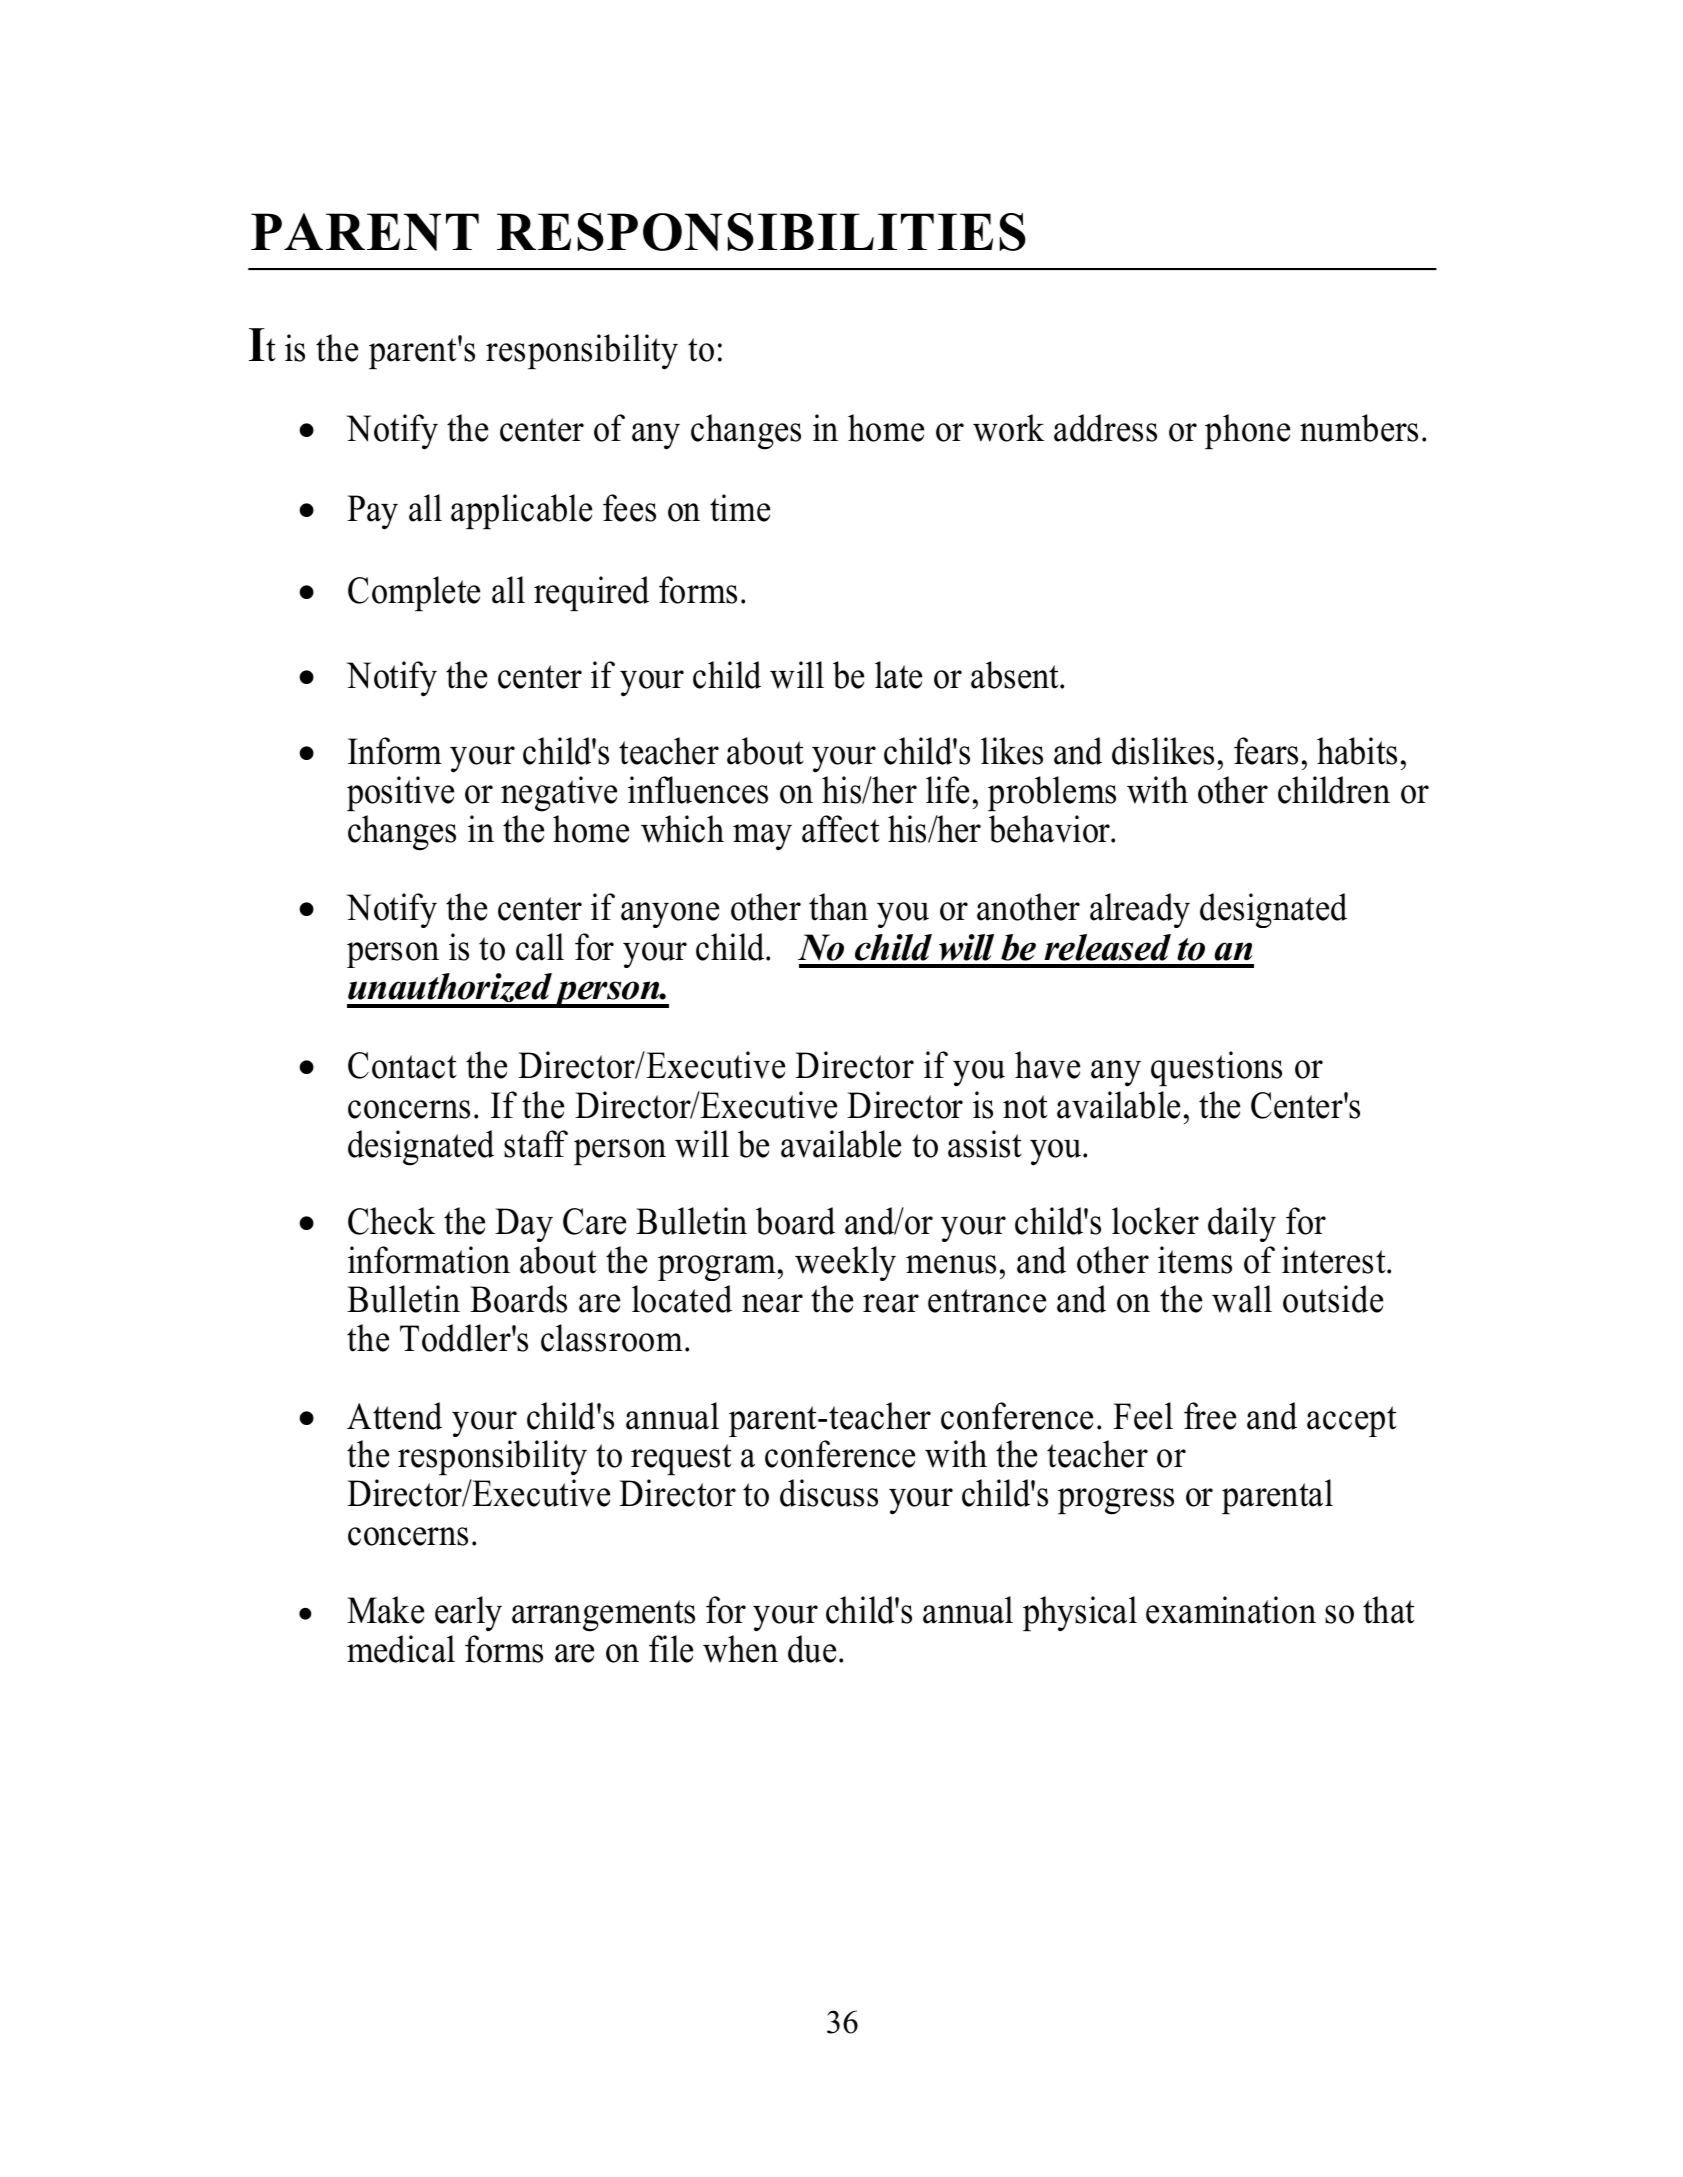  What do you see at coordinates (1266, 751) in the page?
I see `fears` at bounding box center [1266, 751].
